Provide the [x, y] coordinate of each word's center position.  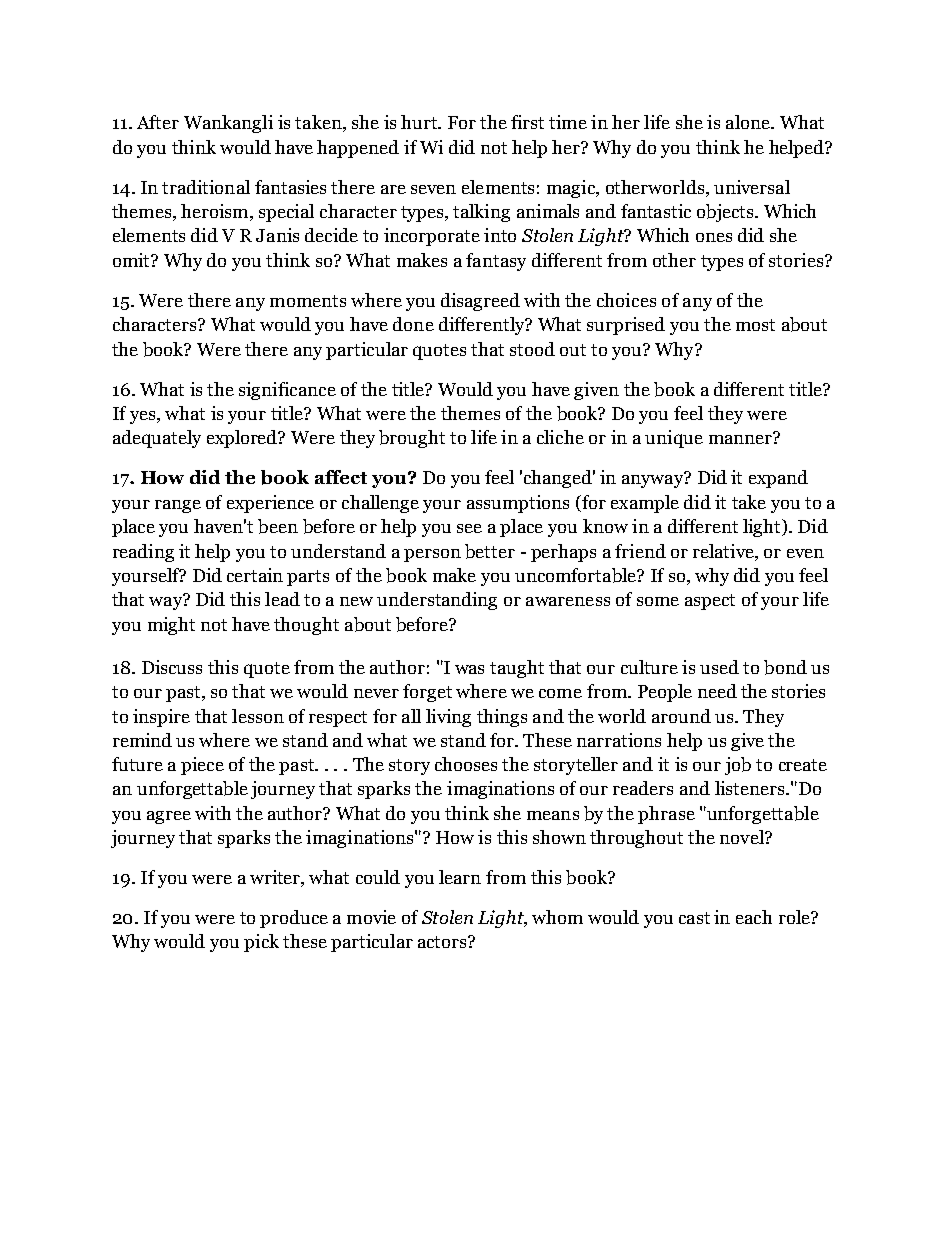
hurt [420, 122]
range [178, 506]
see [469, 528]
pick [261, 943]
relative [724, 551]
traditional [206, 187]
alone [749, 122]
